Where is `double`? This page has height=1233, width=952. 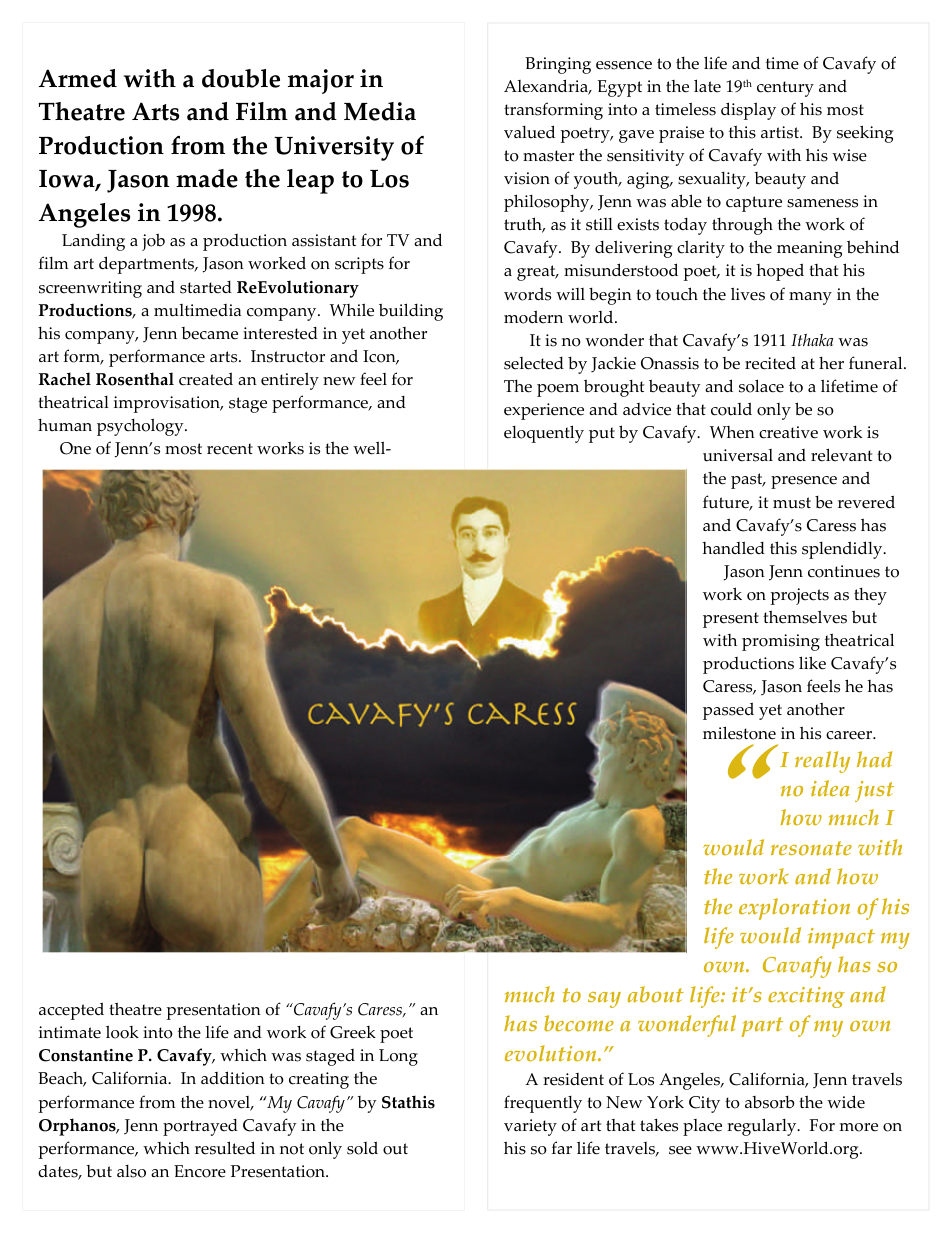
double is located at coordinates (241, 78).
